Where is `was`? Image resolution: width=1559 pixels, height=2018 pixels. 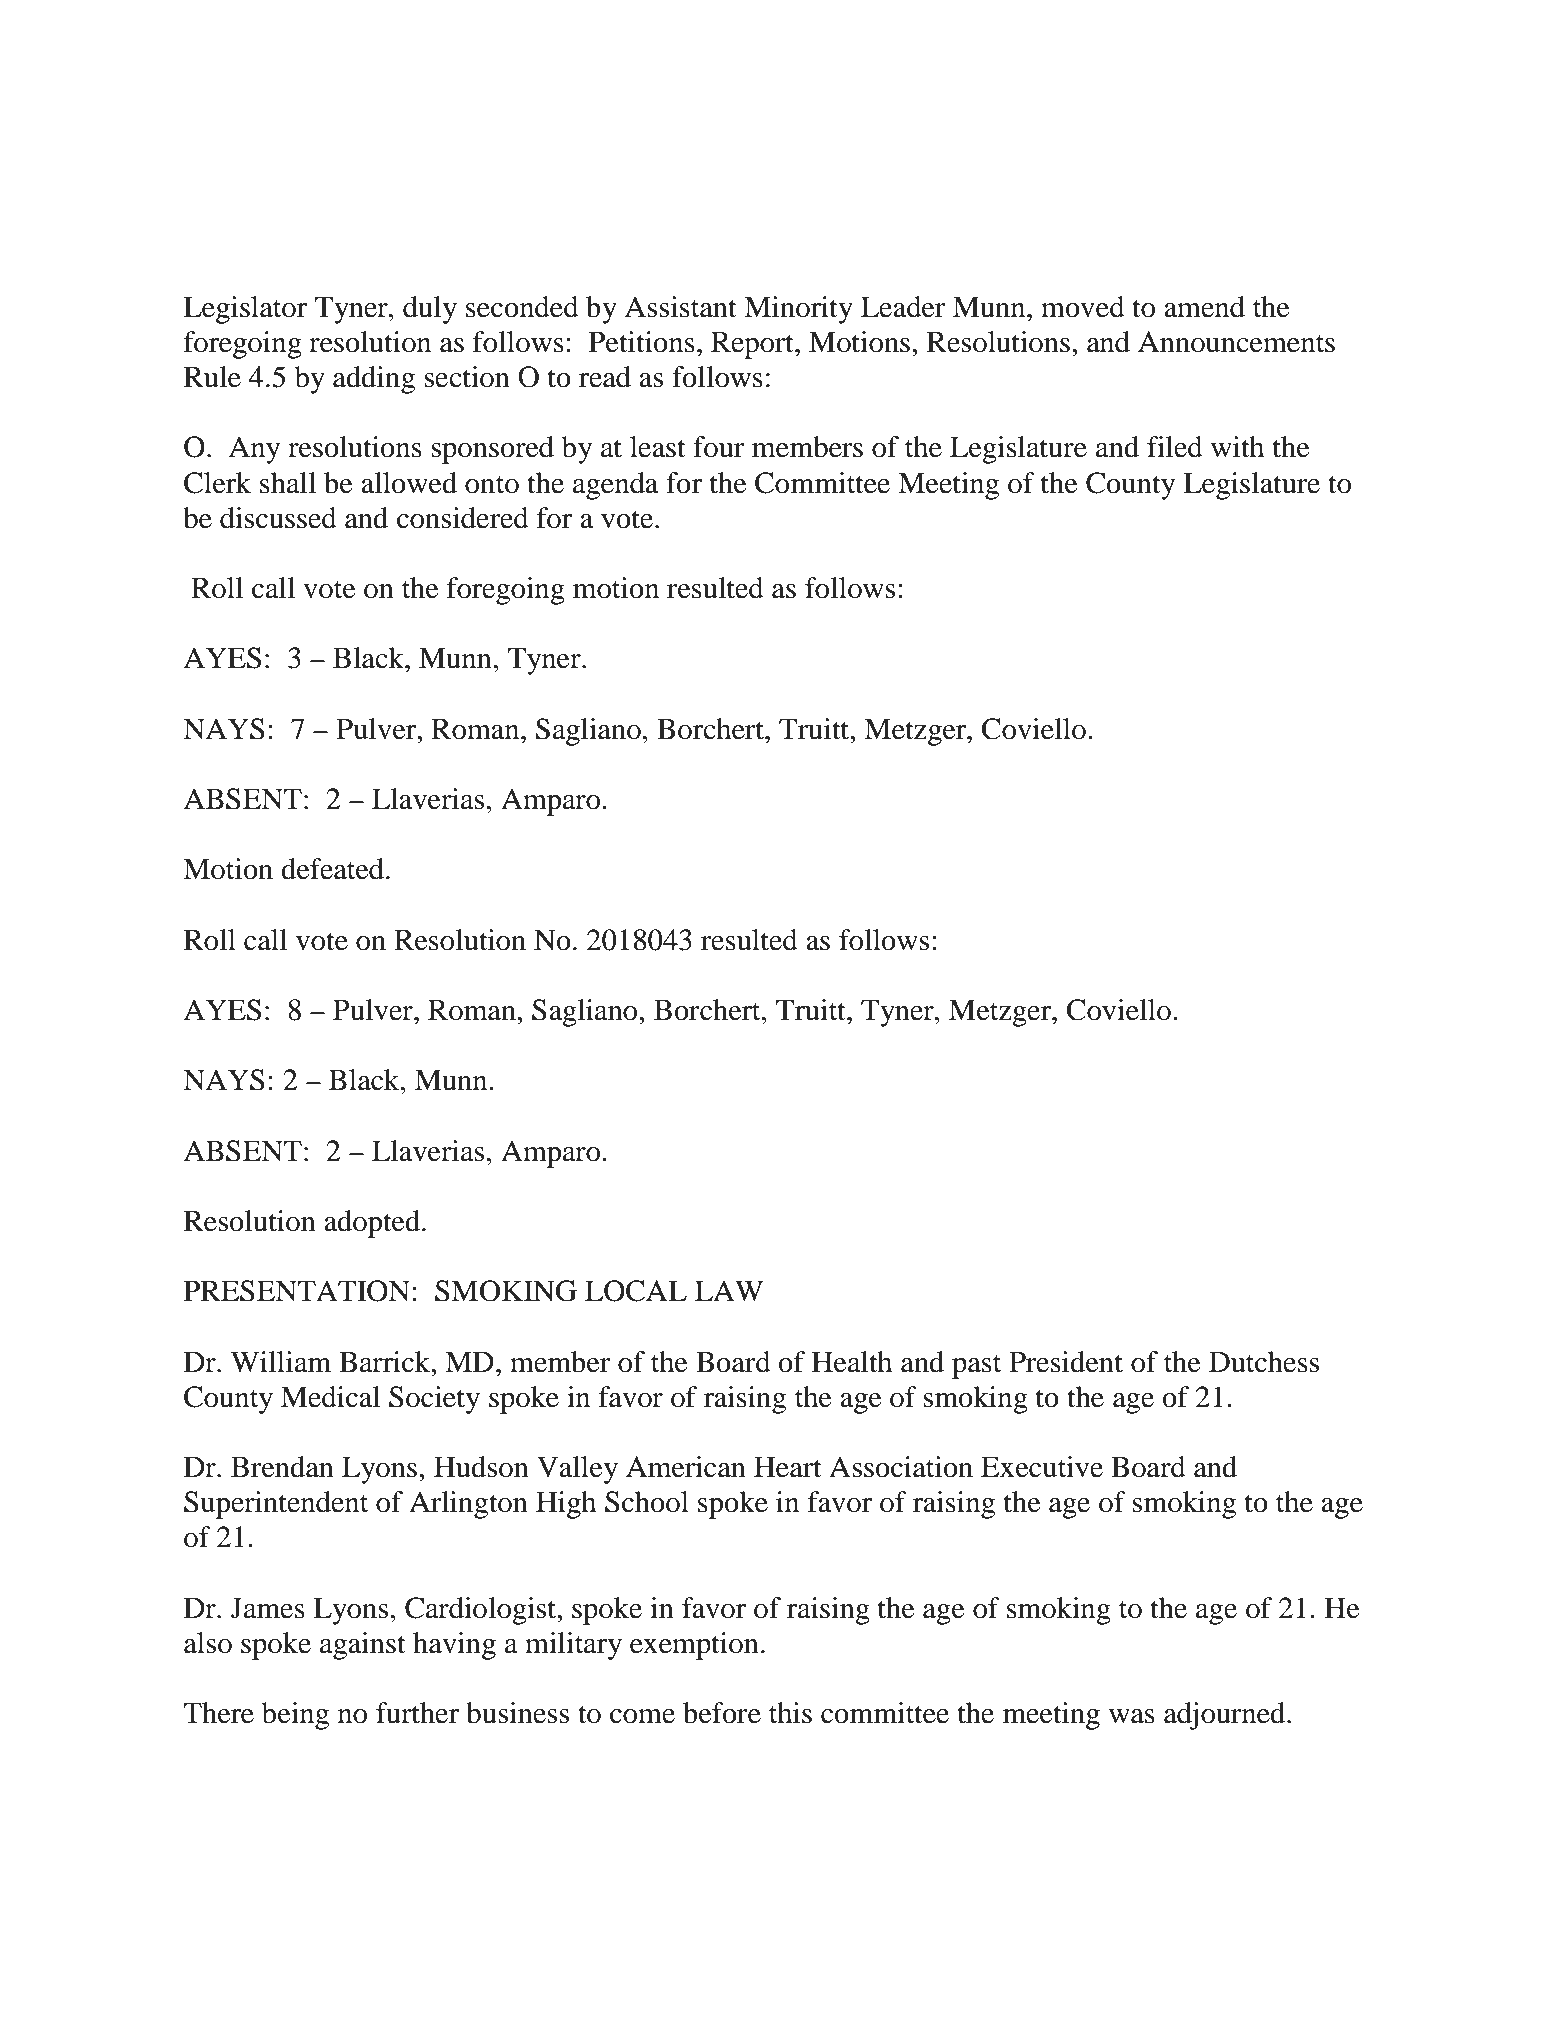 was is located at coordinates (1132, 1716).
